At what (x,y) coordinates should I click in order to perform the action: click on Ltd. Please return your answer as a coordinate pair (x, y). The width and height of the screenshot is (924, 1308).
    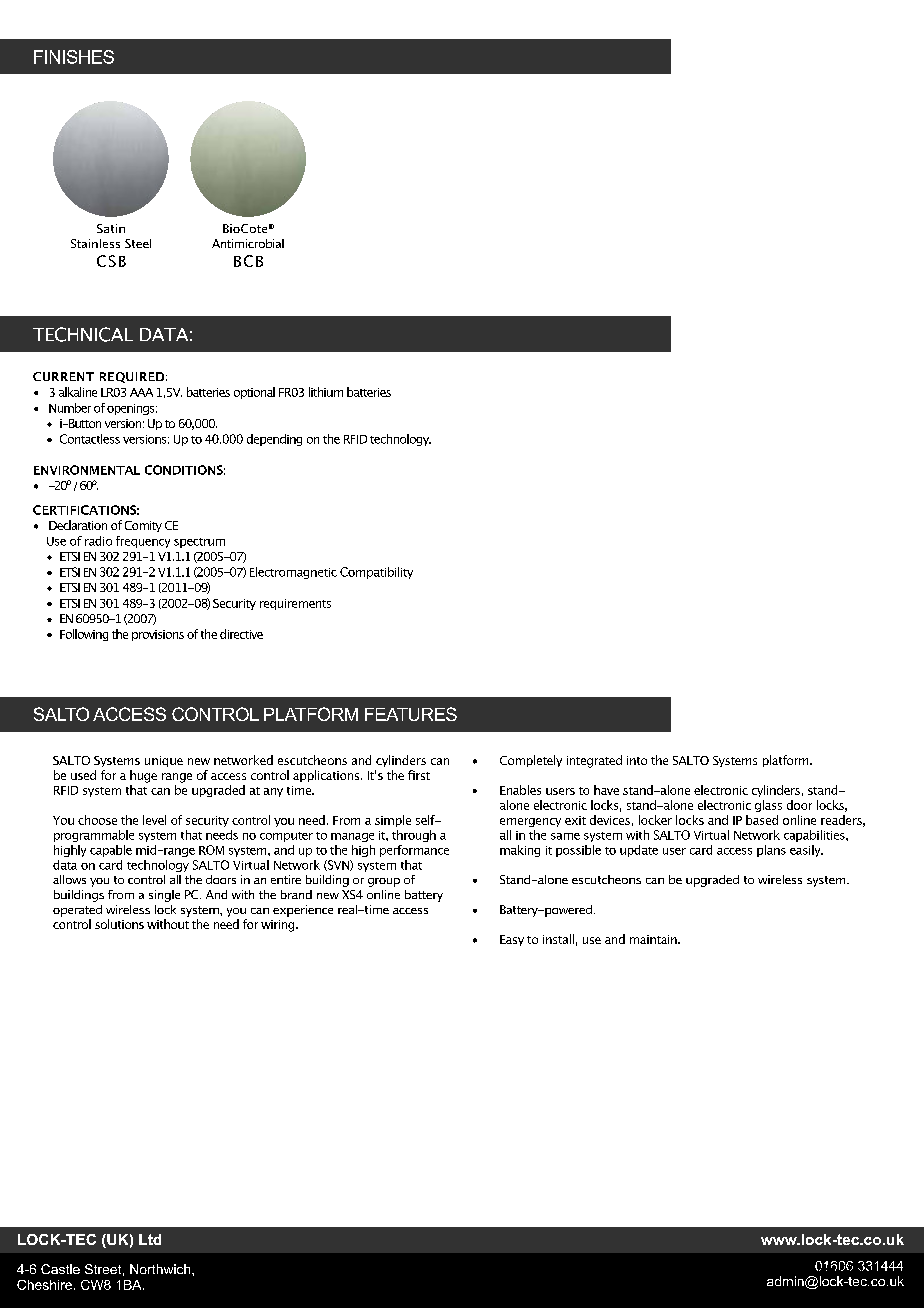
    Looking at the image, I should click on (150, 1239).
